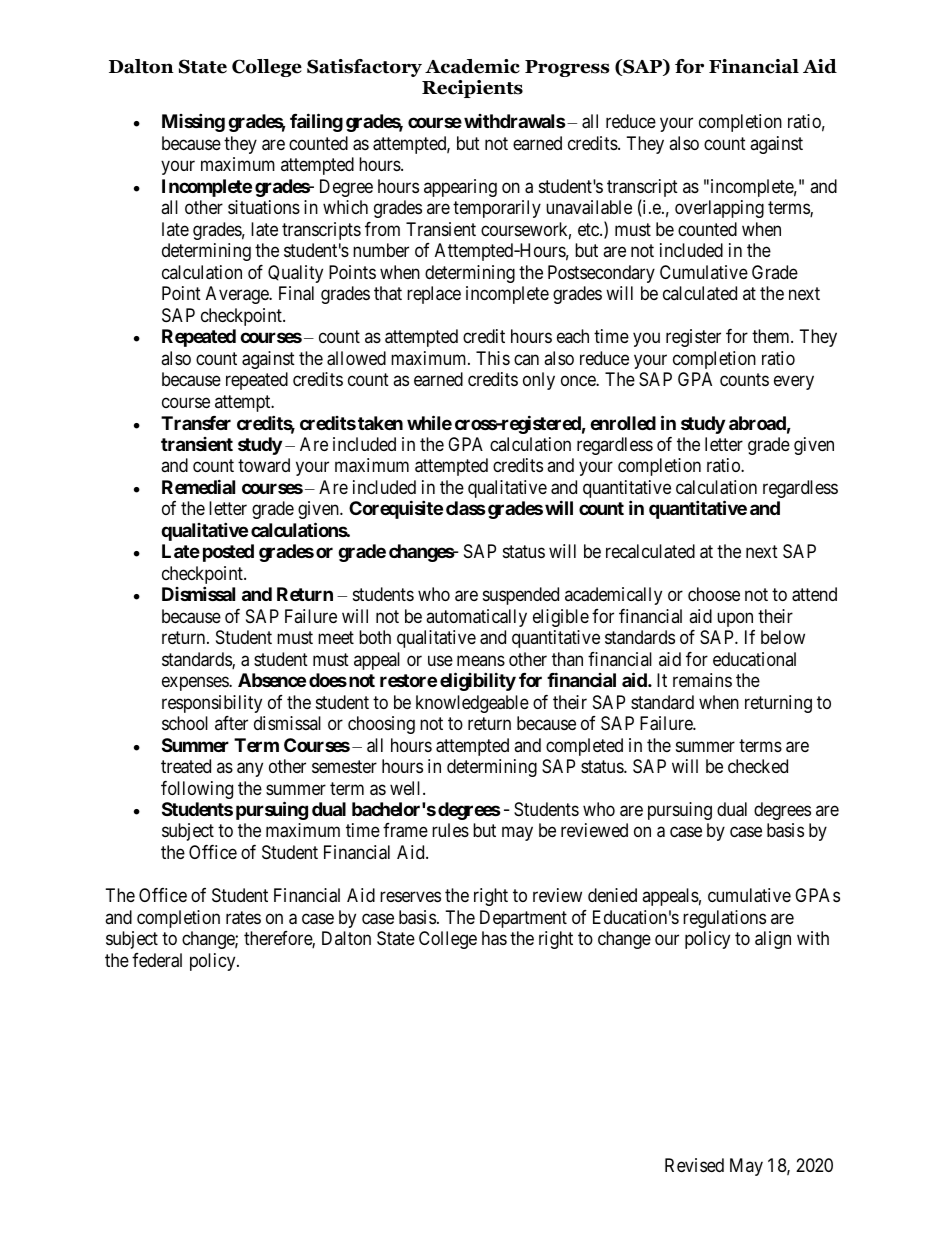  Describe the element at coordinates (476, 618) in the image. I see `automatically` at that location.
